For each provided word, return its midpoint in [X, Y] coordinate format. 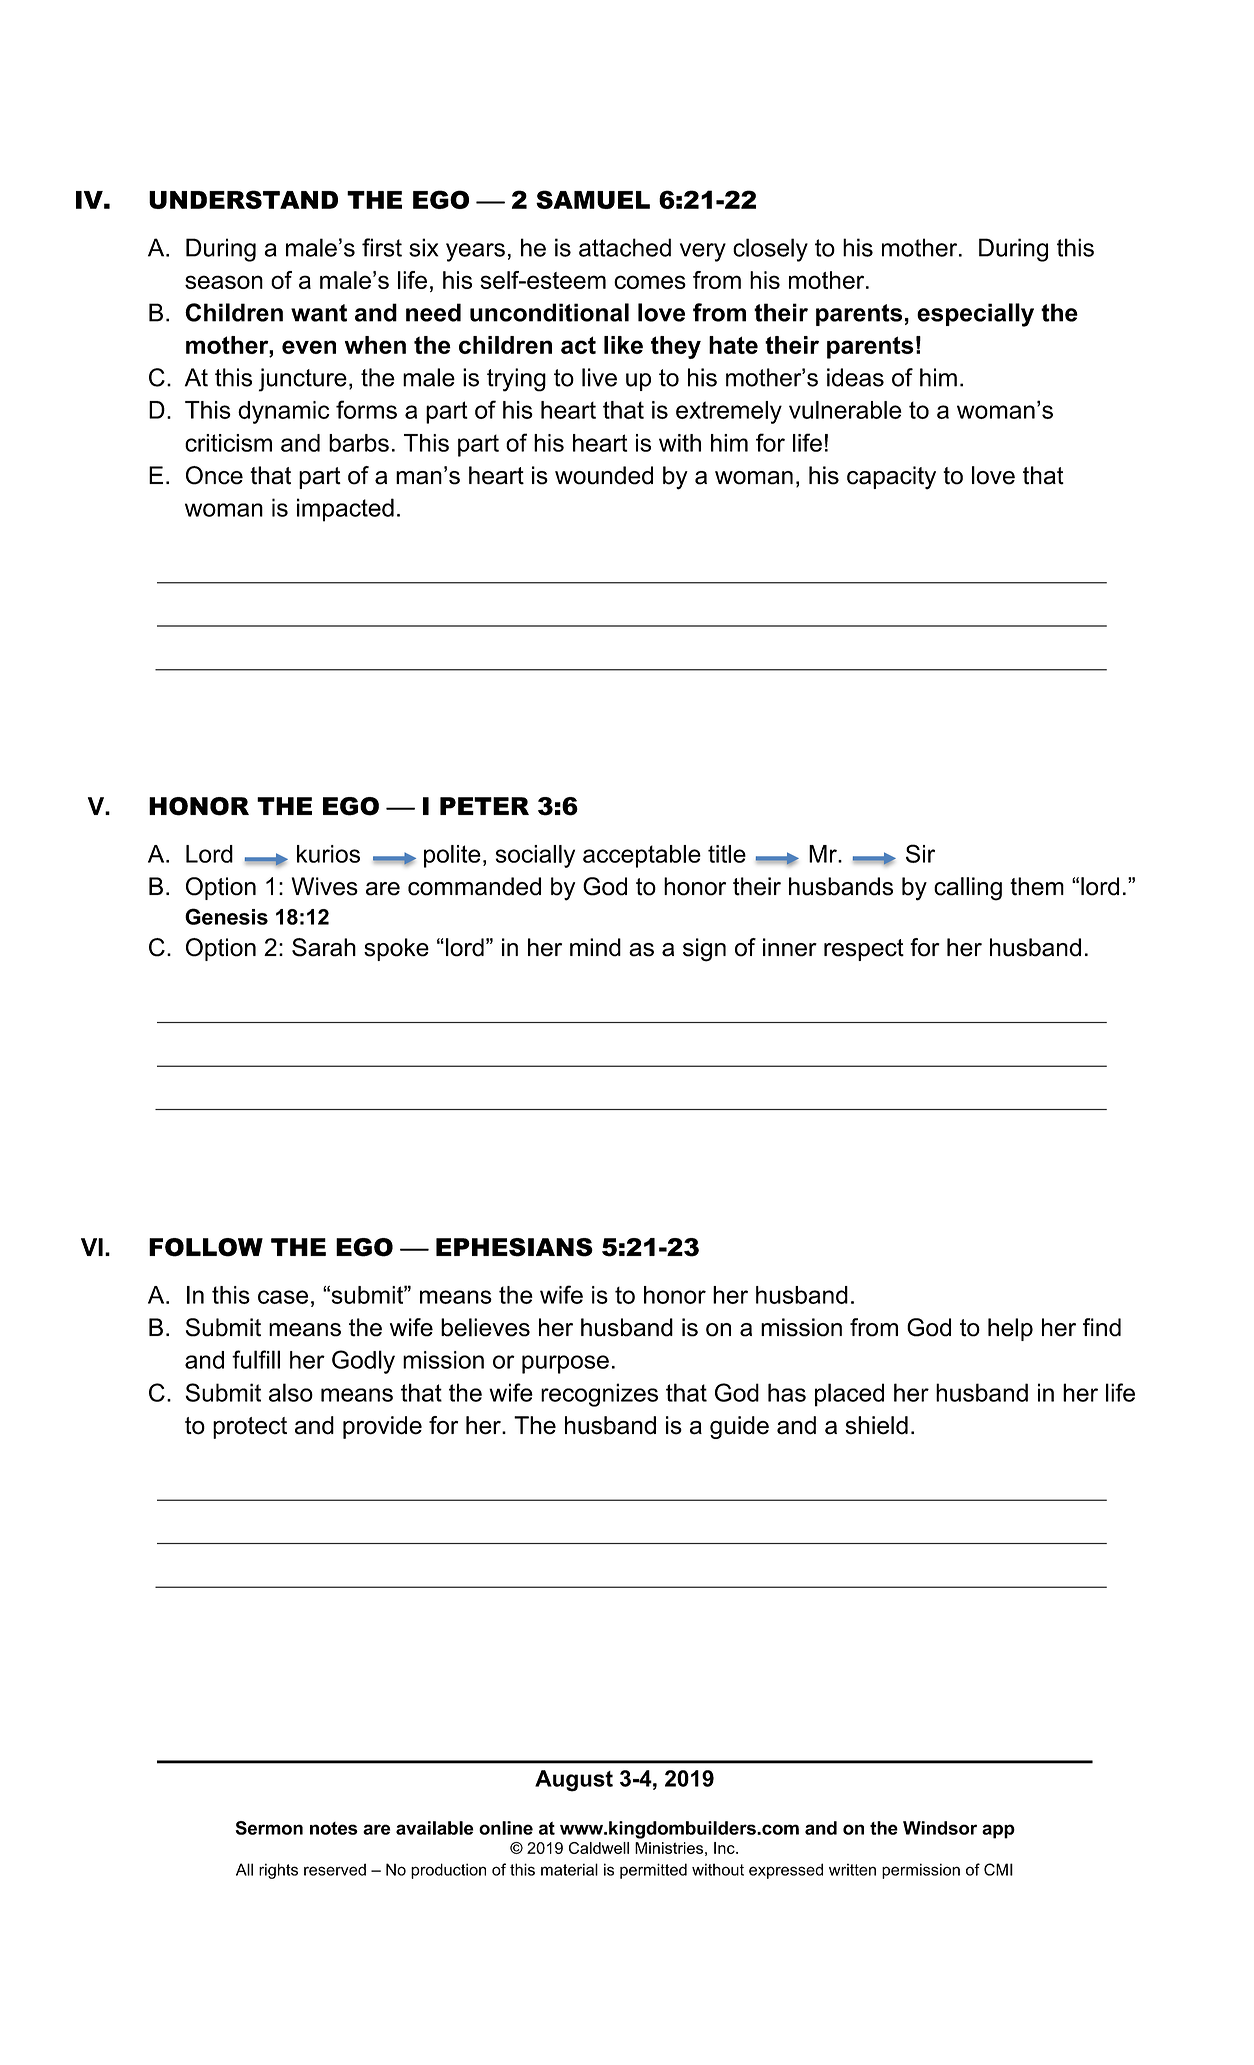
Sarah [324, 947]
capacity [891, 478]
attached [625, 247]
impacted [345, 510]
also [291, 1392]
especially [975, 315]
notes [334, 1828]
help [1010, 1329]
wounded [604, 475]
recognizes [599, 1395]
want [319, 313]
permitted [653, 1871]
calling [968, 889]
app [998, 1831]
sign [704, 950]
